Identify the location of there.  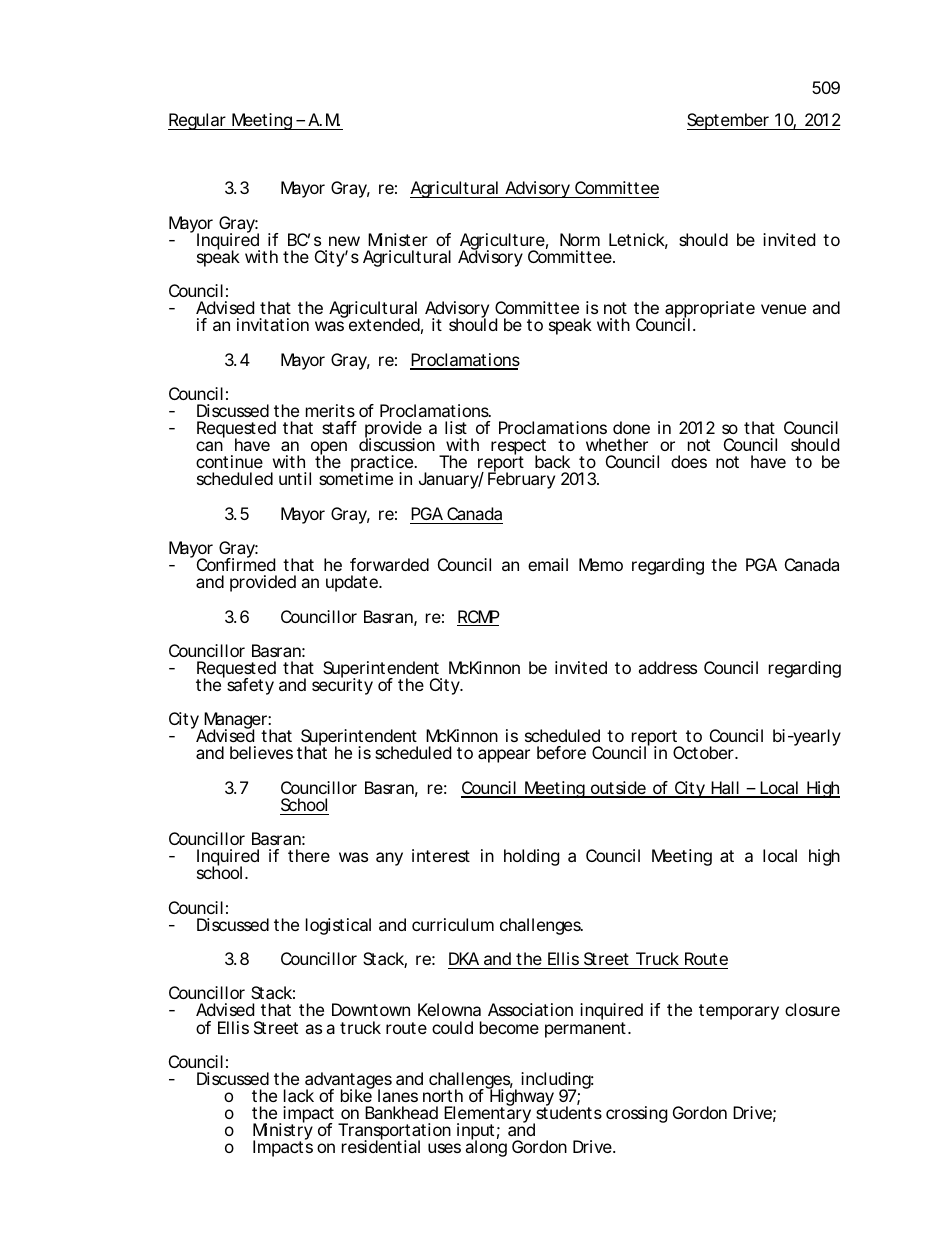
(309, 855).
